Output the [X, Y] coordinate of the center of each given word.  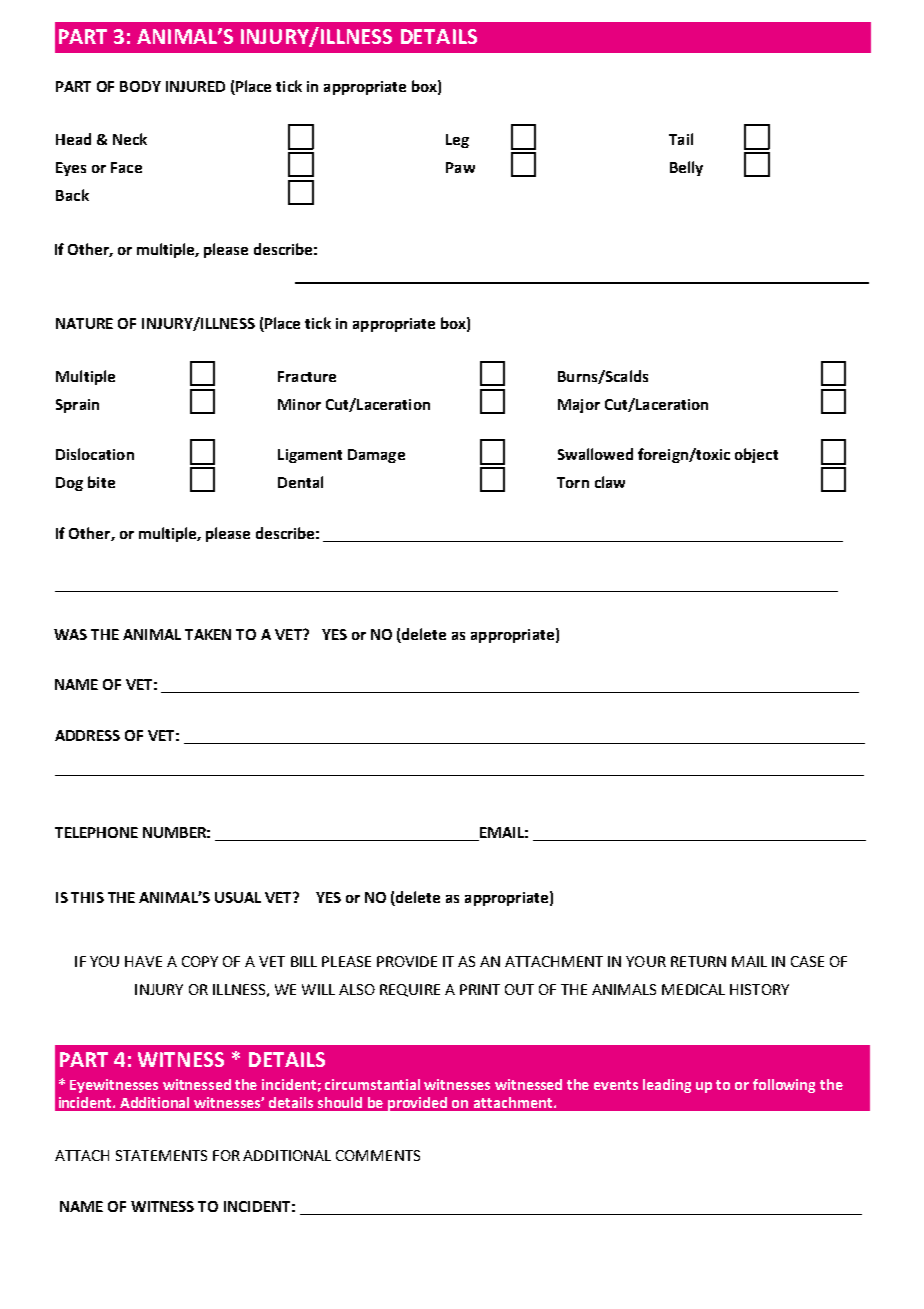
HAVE [143, 961]
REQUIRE [410, 990]
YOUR [646, 961]
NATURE [84, 323]
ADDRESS [87, 735]
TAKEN [208, 634]
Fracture [307, 376]
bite [101, 482]
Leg [457, 141]
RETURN [698, 961]
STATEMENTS [161, 1155]
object [756, 455]
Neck [130, 139]
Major [579, 406]
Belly [686, 168]
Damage [376, 456]
